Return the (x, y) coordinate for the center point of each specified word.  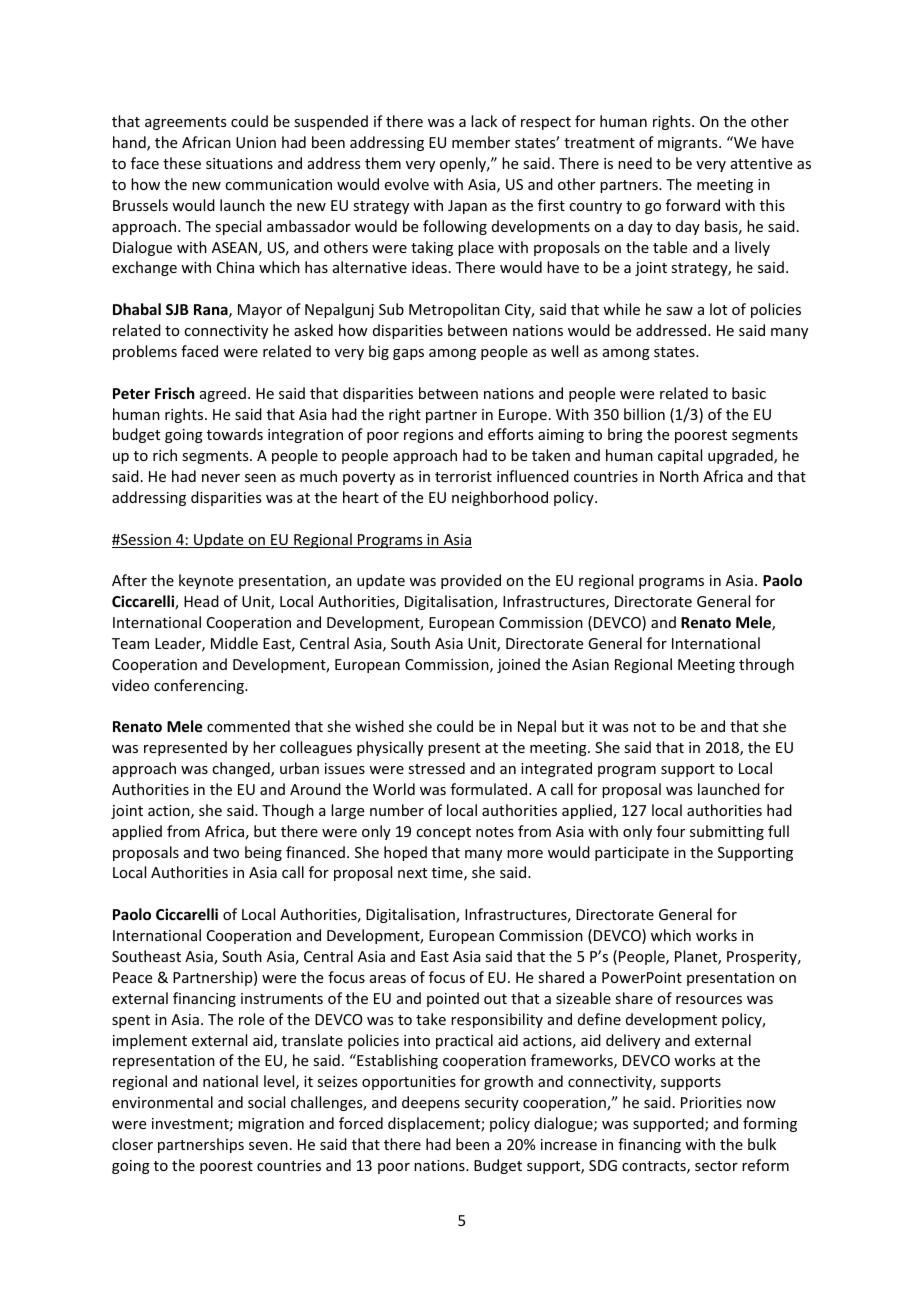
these (182, 163)
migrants (689, 144)
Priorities (711, 1102)
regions (428, 436)
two (226, 853)
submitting (727, 832)
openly (464, 164)
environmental (162, 1102)
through (766, 665)
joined (518, 665)
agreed (223, 394)
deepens (431, 1103)
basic (749, 393)
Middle (234, 643)
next (412, 873)
